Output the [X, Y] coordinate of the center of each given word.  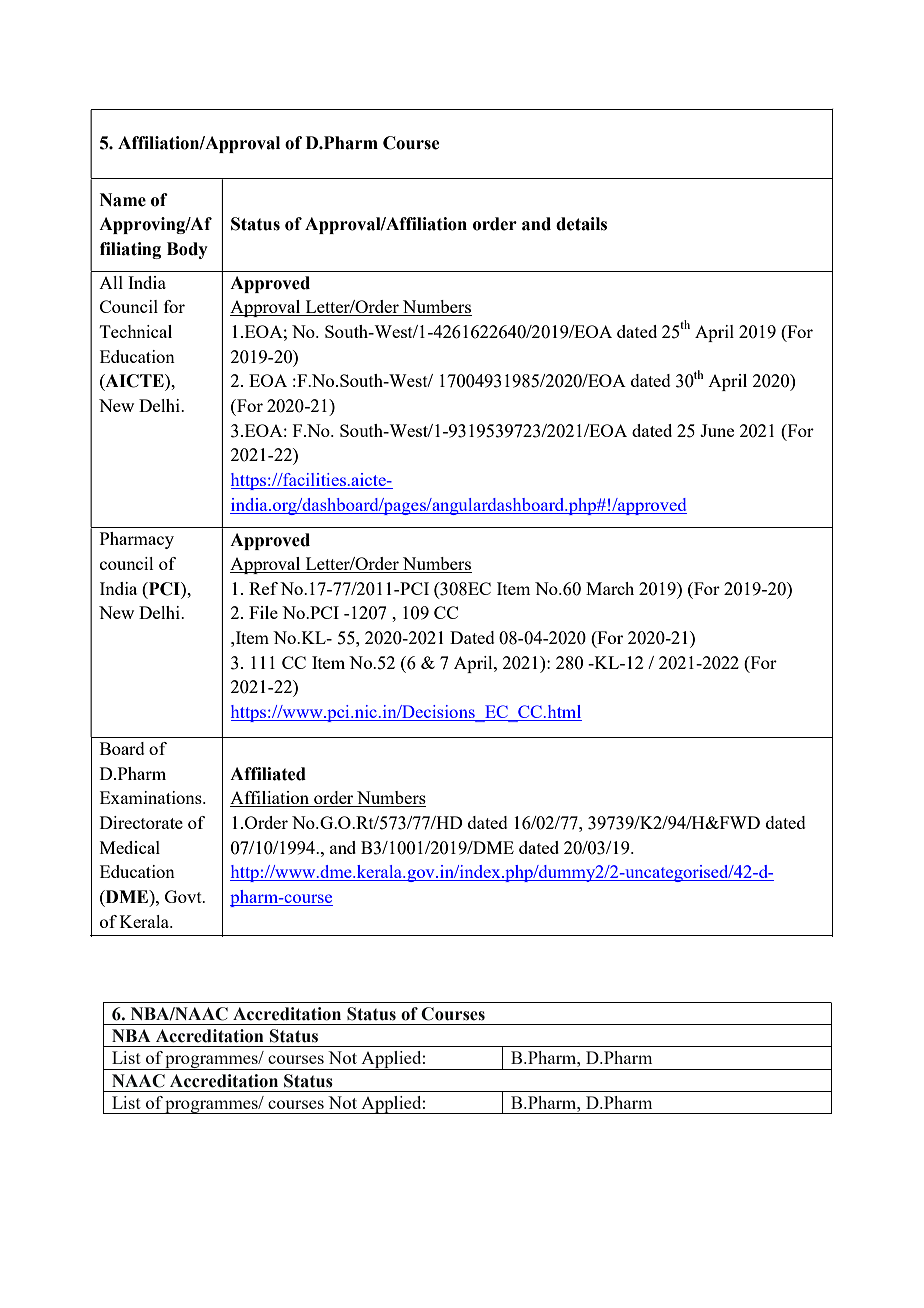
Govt [184, 896]
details [581, 224]
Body [187, 250]
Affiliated [268, 774]
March [610, 588]
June [717, 430]
